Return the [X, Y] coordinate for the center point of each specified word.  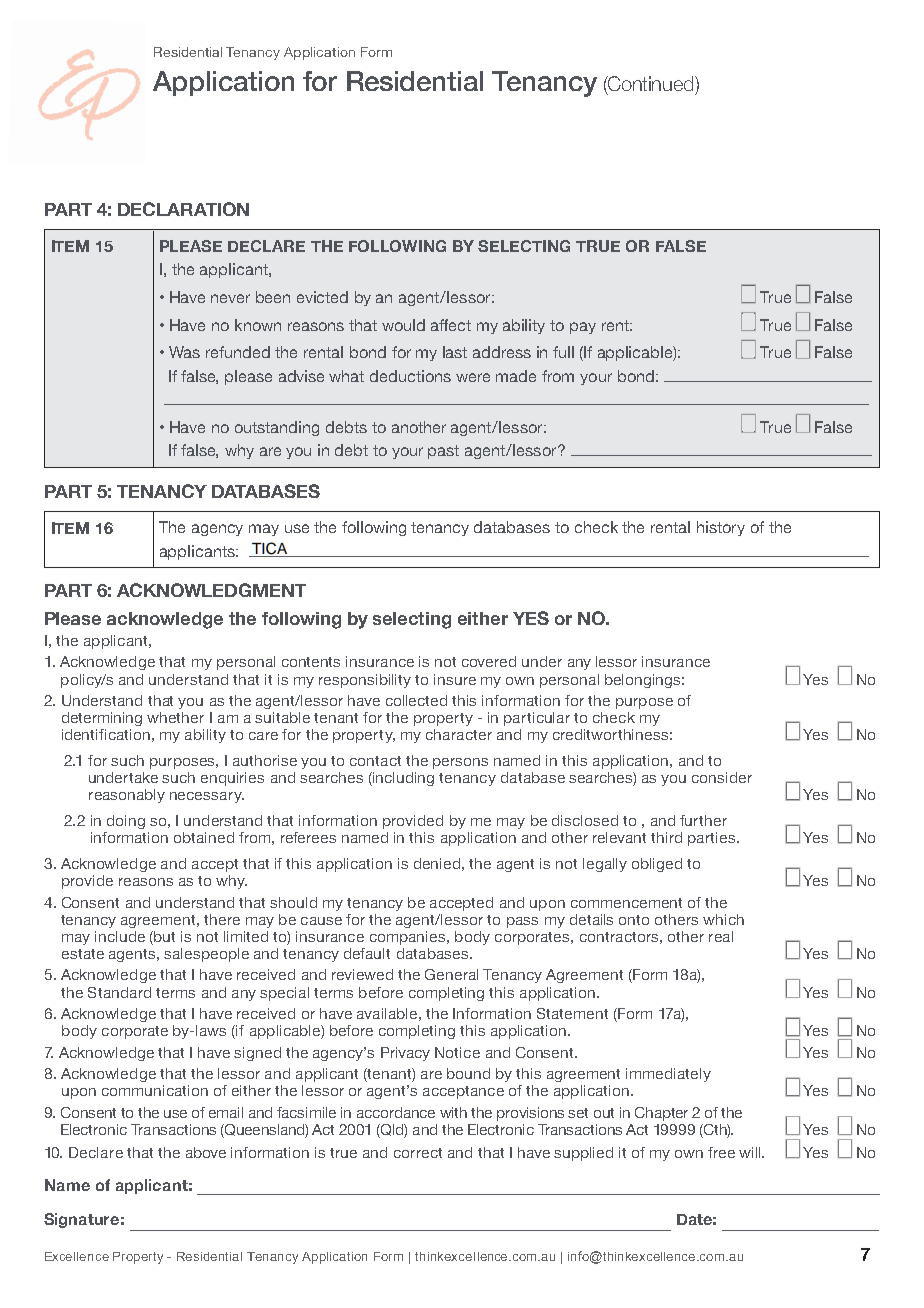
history [721, 528]
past [443, 452]
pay [583, 328]
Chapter [661, 1114]
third [666, 837]
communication [155, 1090]
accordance [396, 1112]
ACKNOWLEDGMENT [211, 590]
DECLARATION [183, 209]
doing [126, 822]
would [403, 325]
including [402, 779]
